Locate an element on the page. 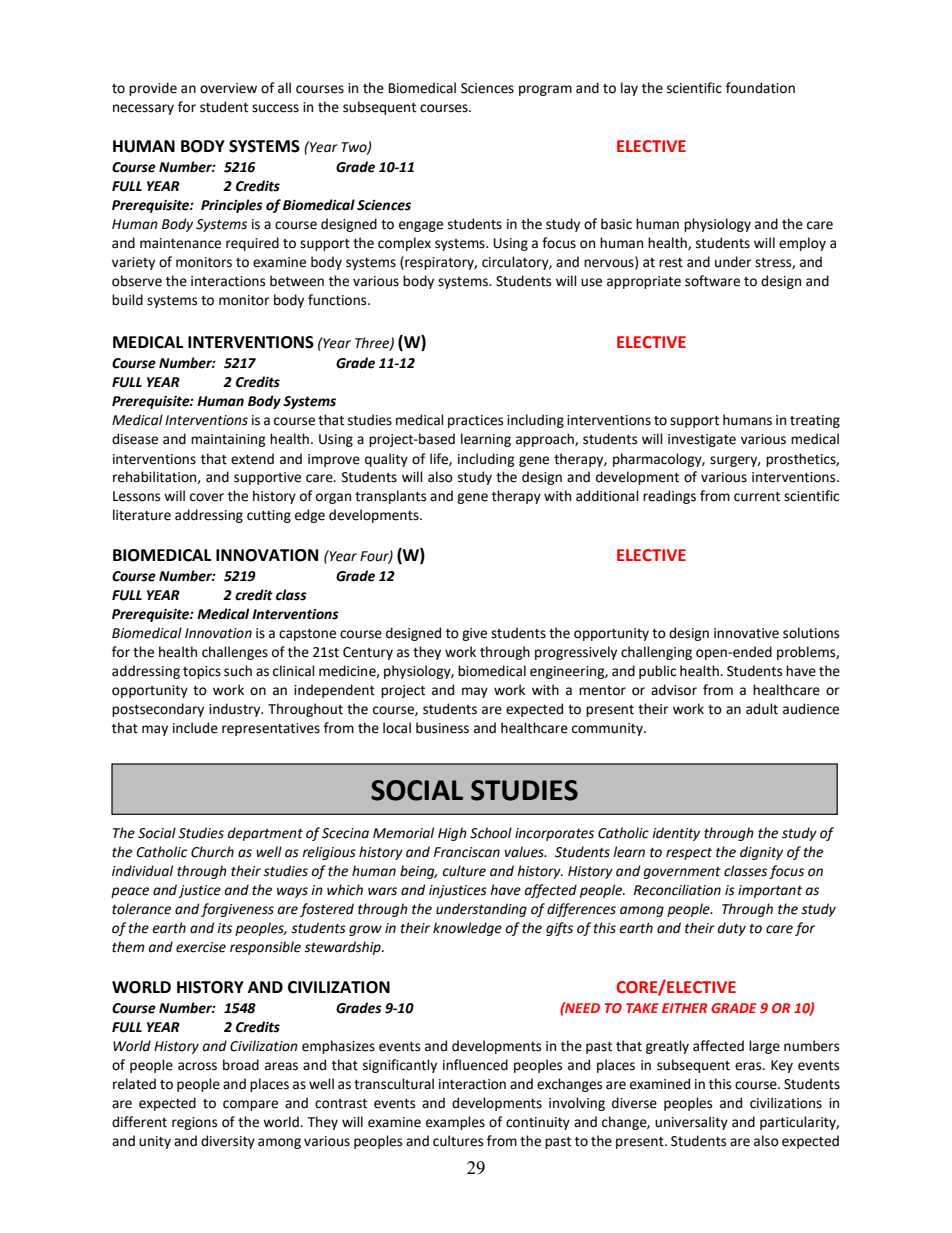  program is located at coordinates (545, 90).
